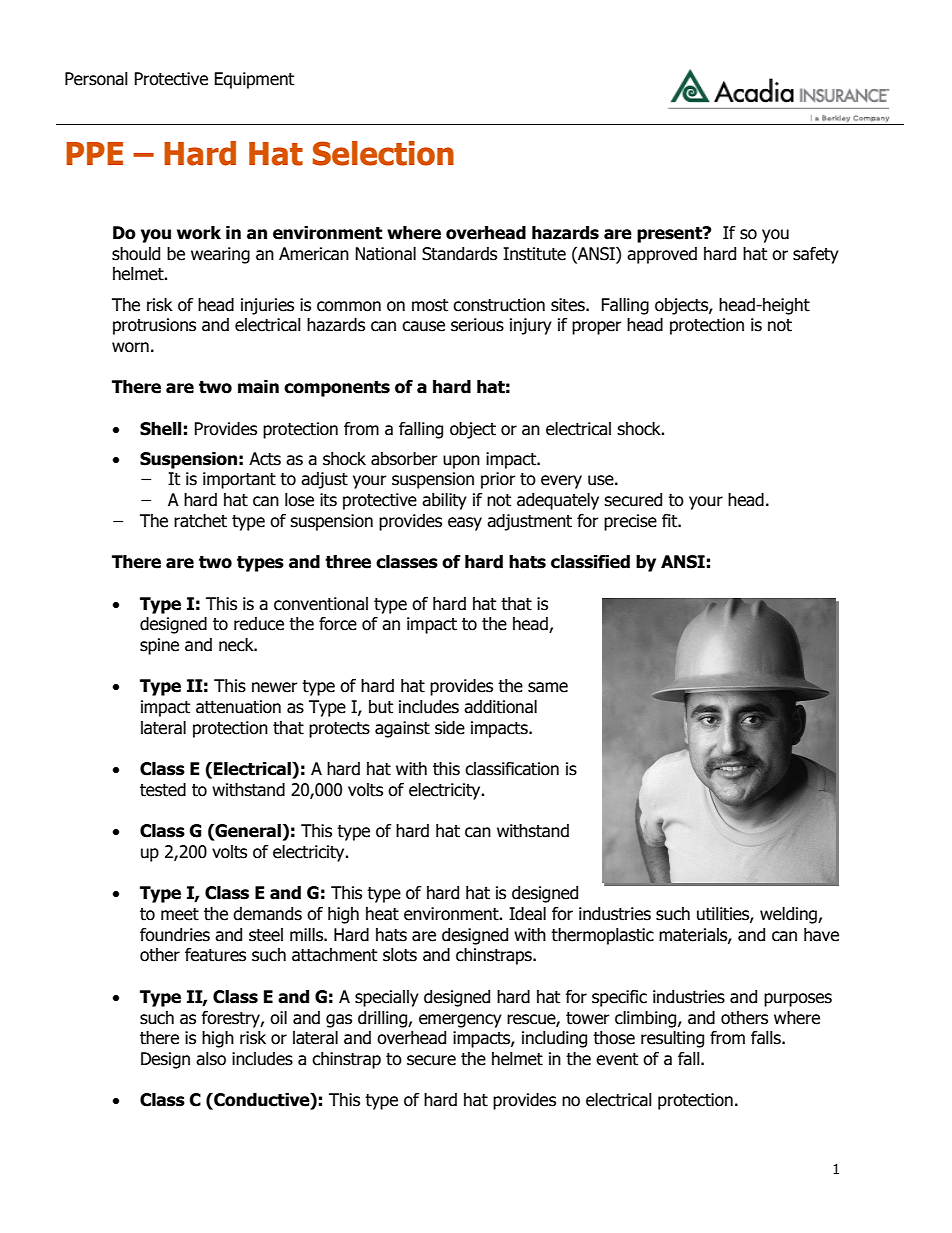 The height and width of the image is (1233, 952). Describe the element at coordinates (672, 1039) in the image. I see `resulting` at that location.
